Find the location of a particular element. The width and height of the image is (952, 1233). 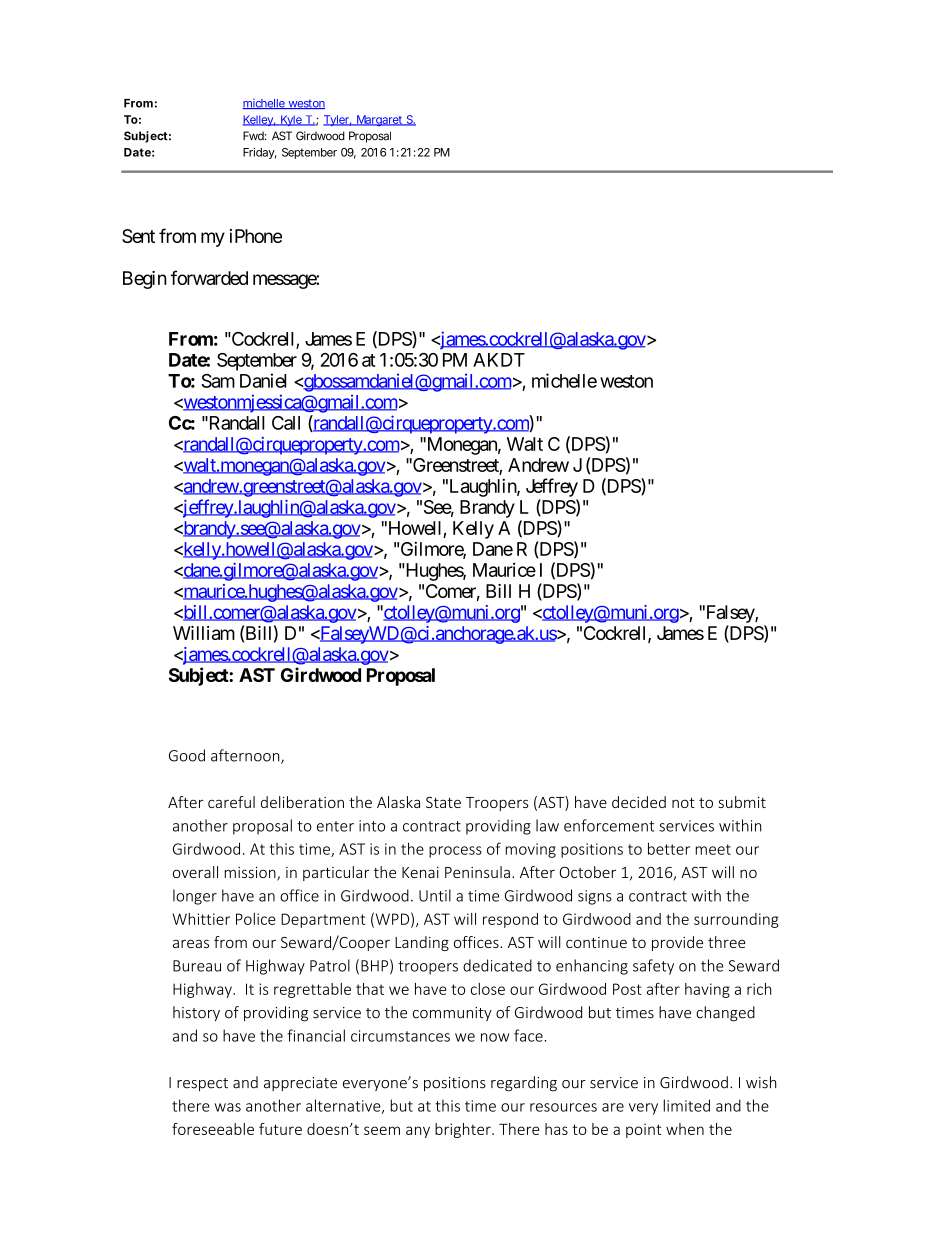

submit is located at coordinates (742, 802).
